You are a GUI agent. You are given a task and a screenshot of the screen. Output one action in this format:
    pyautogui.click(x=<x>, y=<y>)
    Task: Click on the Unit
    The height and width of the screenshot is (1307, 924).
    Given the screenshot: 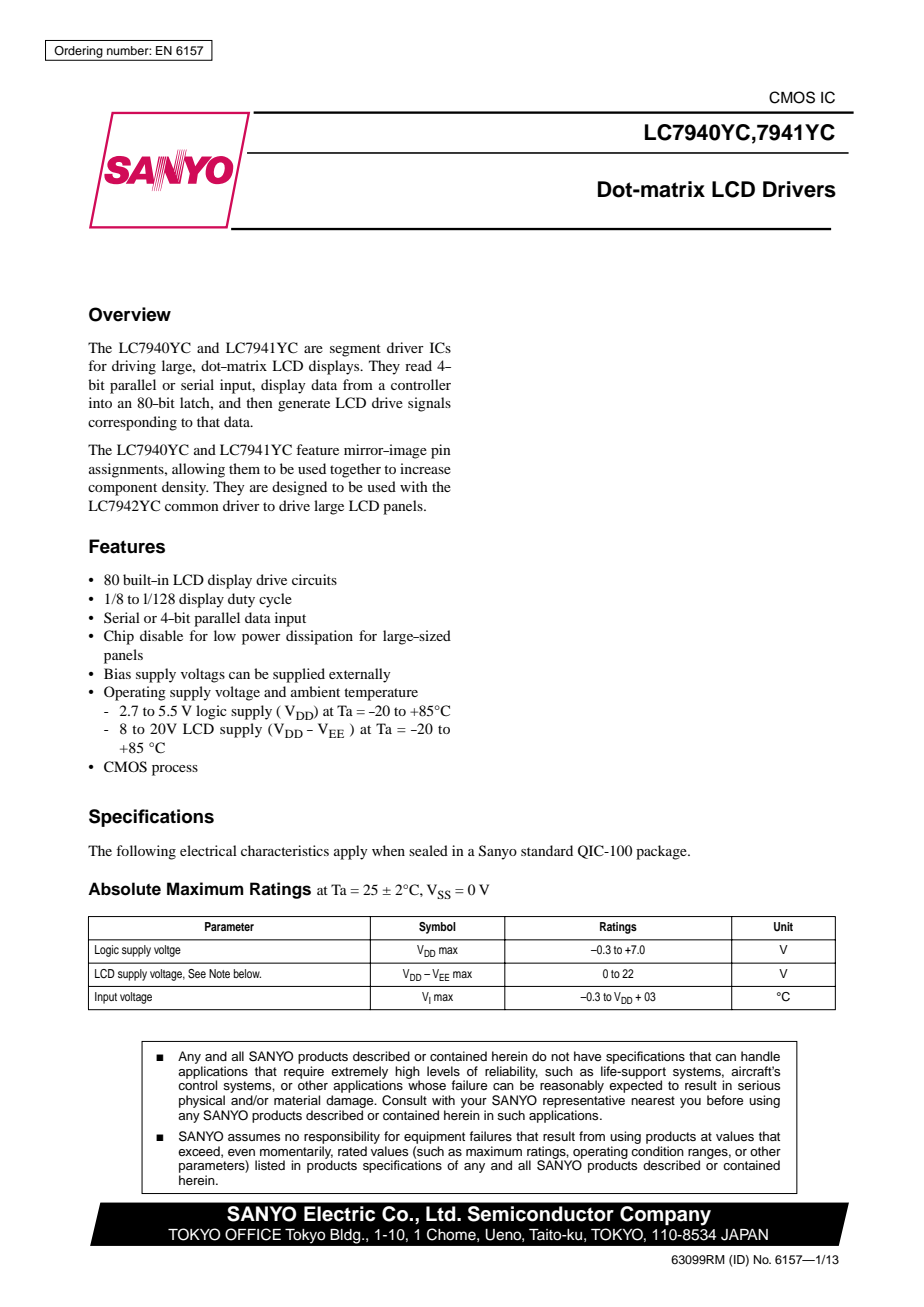 What is the action you would take?
    pyautogui.click(x=783, y=927)
